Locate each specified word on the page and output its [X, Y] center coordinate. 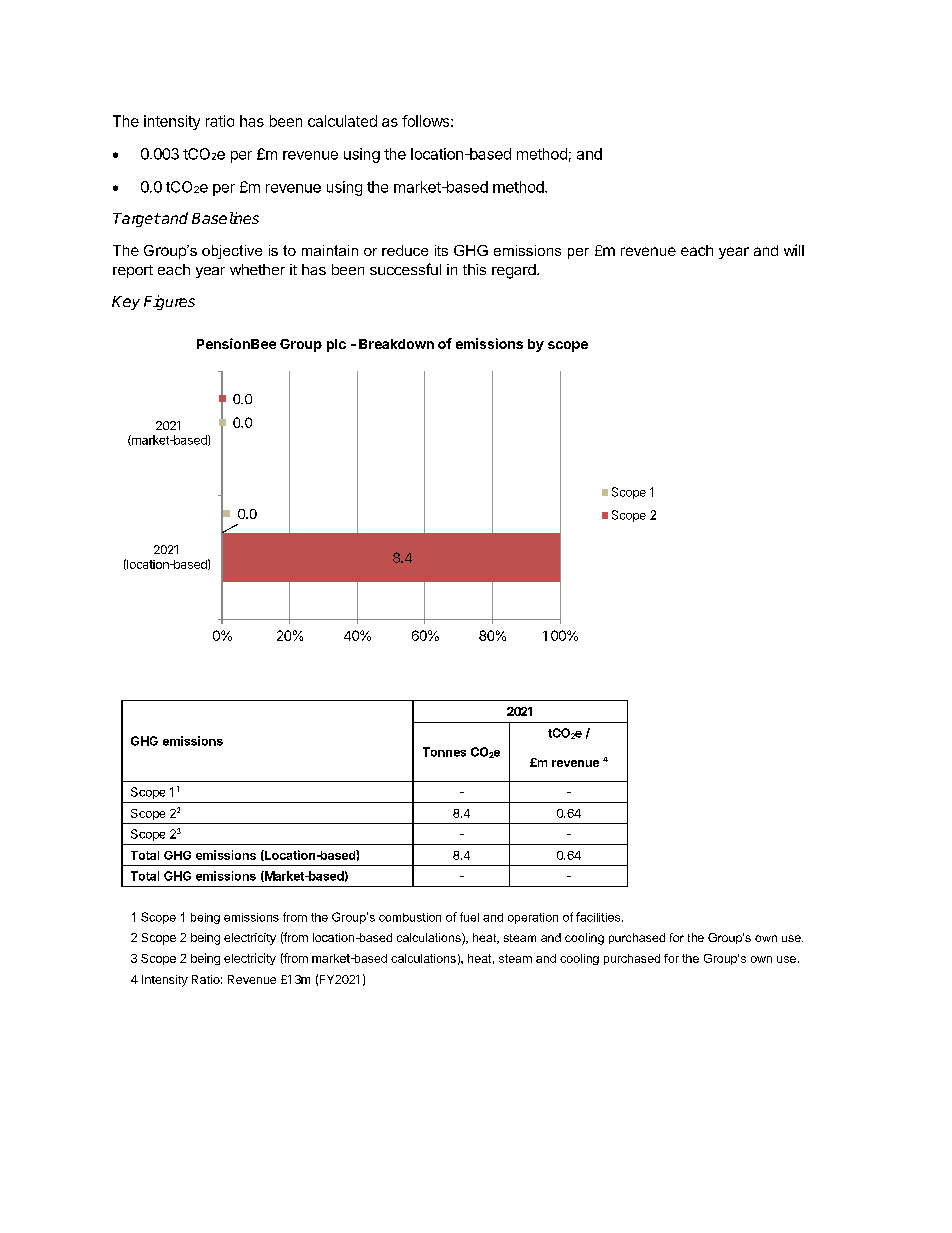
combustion [410, 917]
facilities [599, 917]
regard [515, 271]
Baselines [225, 218]
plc [336, 345]
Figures [169, 302]
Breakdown [396, 344]
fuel [469, 917]
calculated [342, 121]
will [794, 250]
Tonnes [444, 752]
